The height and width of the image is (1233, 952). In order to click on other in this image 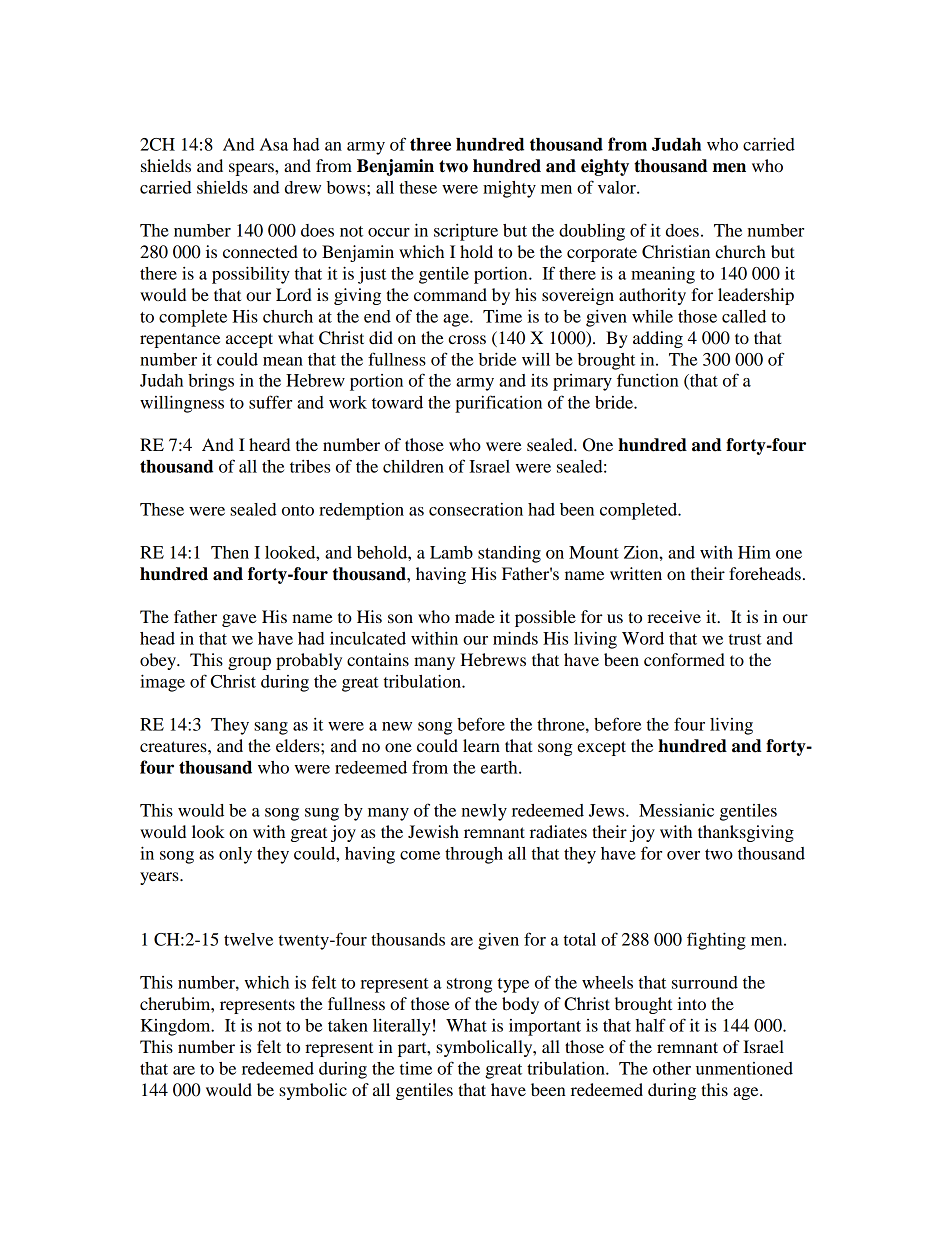, I will do `click(672, 1068)`.
